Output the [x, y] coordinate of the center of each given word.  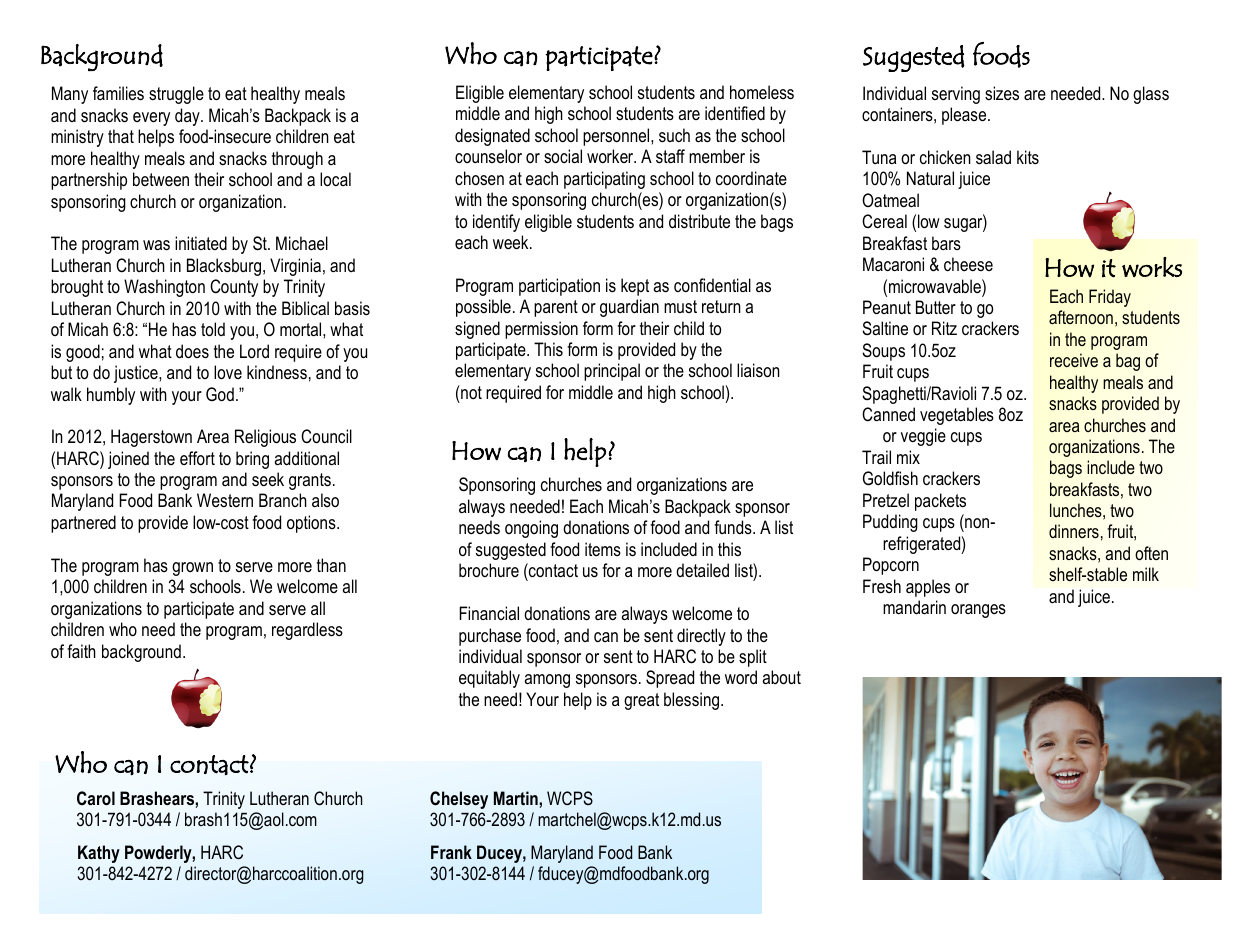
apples [928, 588]
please [965, 116]
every [151, 119]
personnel [617, 137]
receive [1074, 360]
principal [612, 372]
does [192, 351]
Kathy [99, 854]
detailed [702, 570]
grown [192, 569]
